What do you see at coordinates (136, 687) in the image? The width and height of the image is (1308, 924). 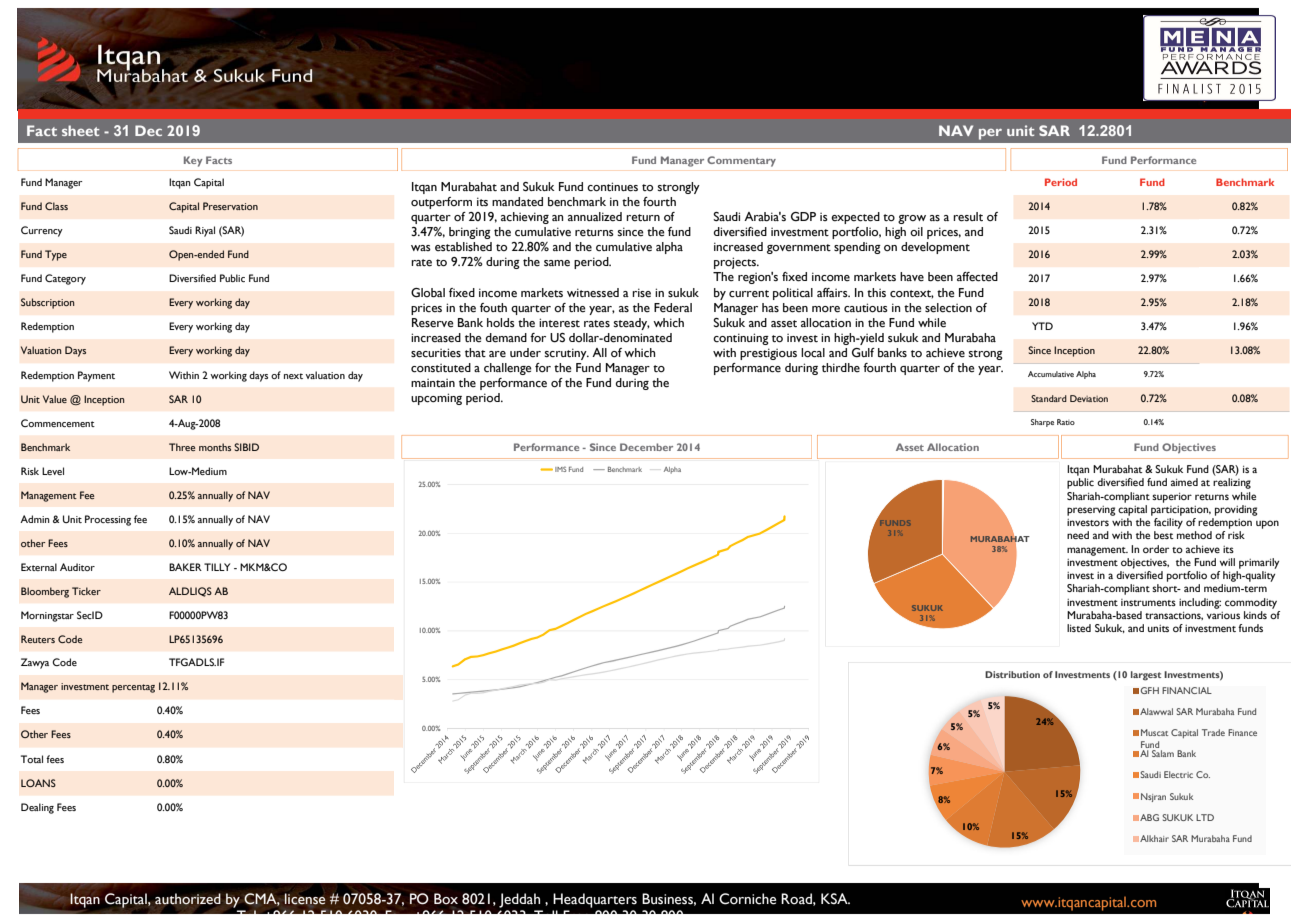 I see `percentage` at bounding box center [136, 687].
